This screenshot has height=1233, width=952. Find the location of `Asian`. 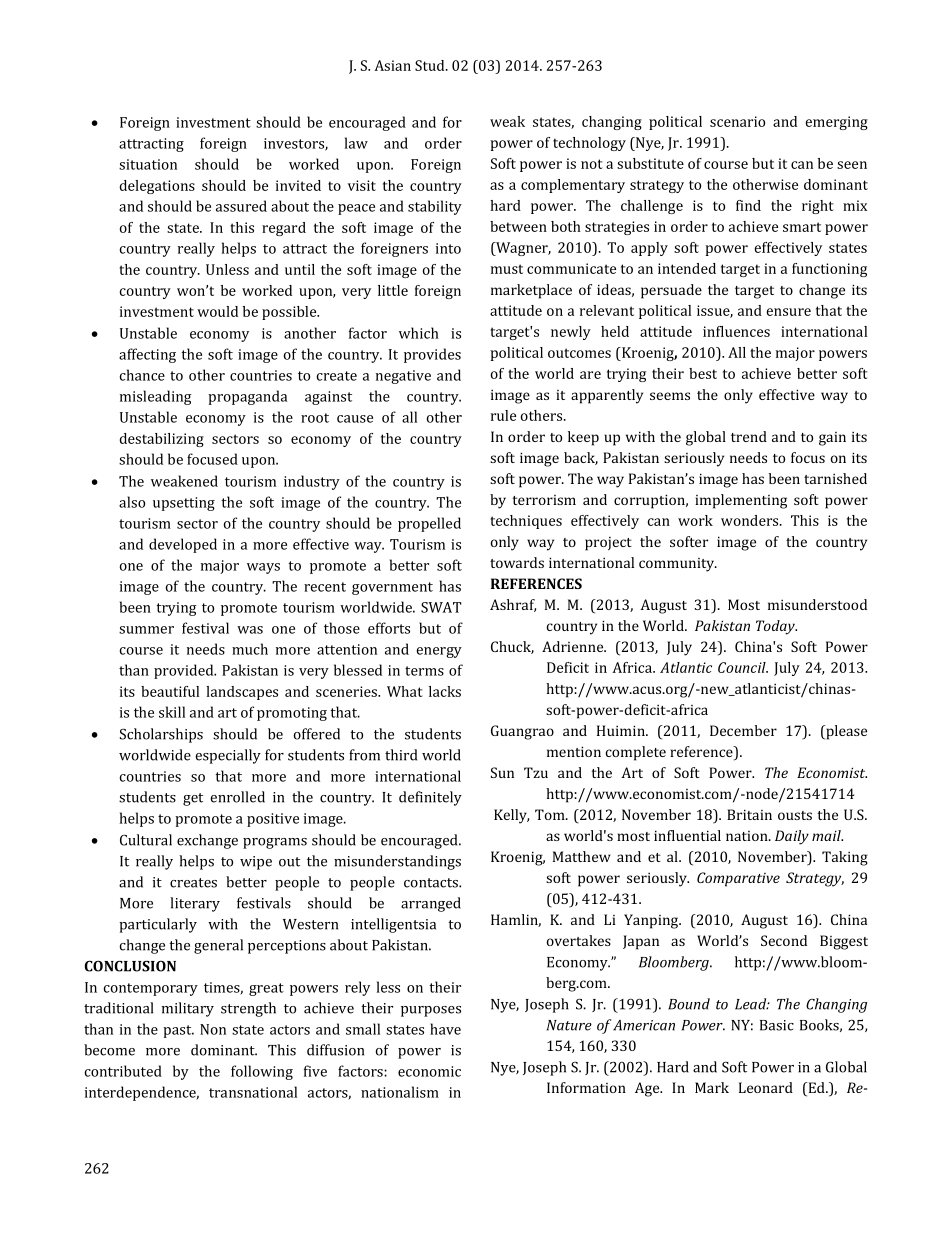

Asian is located at coordinates (392, 65).
